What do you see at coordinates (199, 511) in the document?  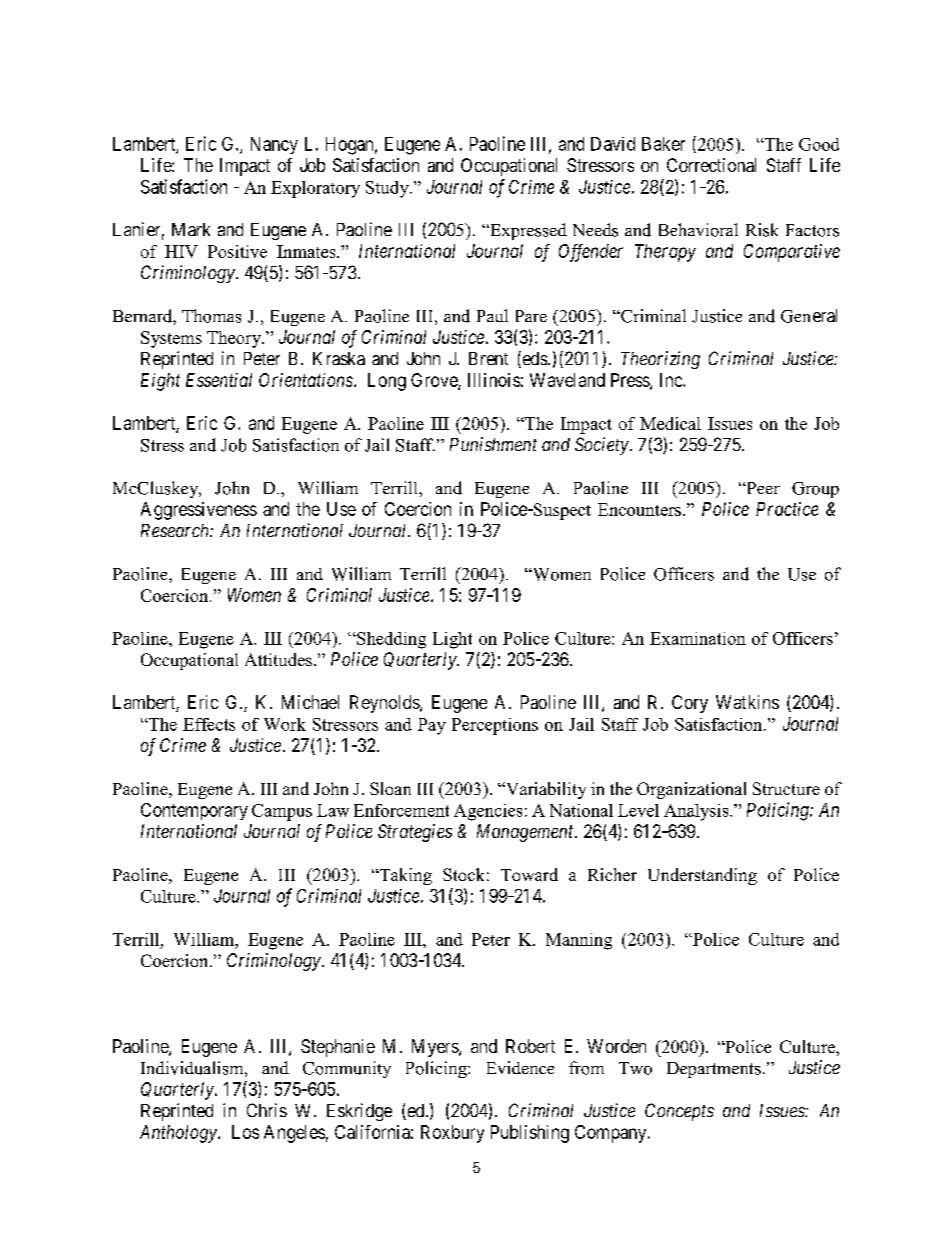 I see `Aggressiveness` at bounding box center [199, 511].
